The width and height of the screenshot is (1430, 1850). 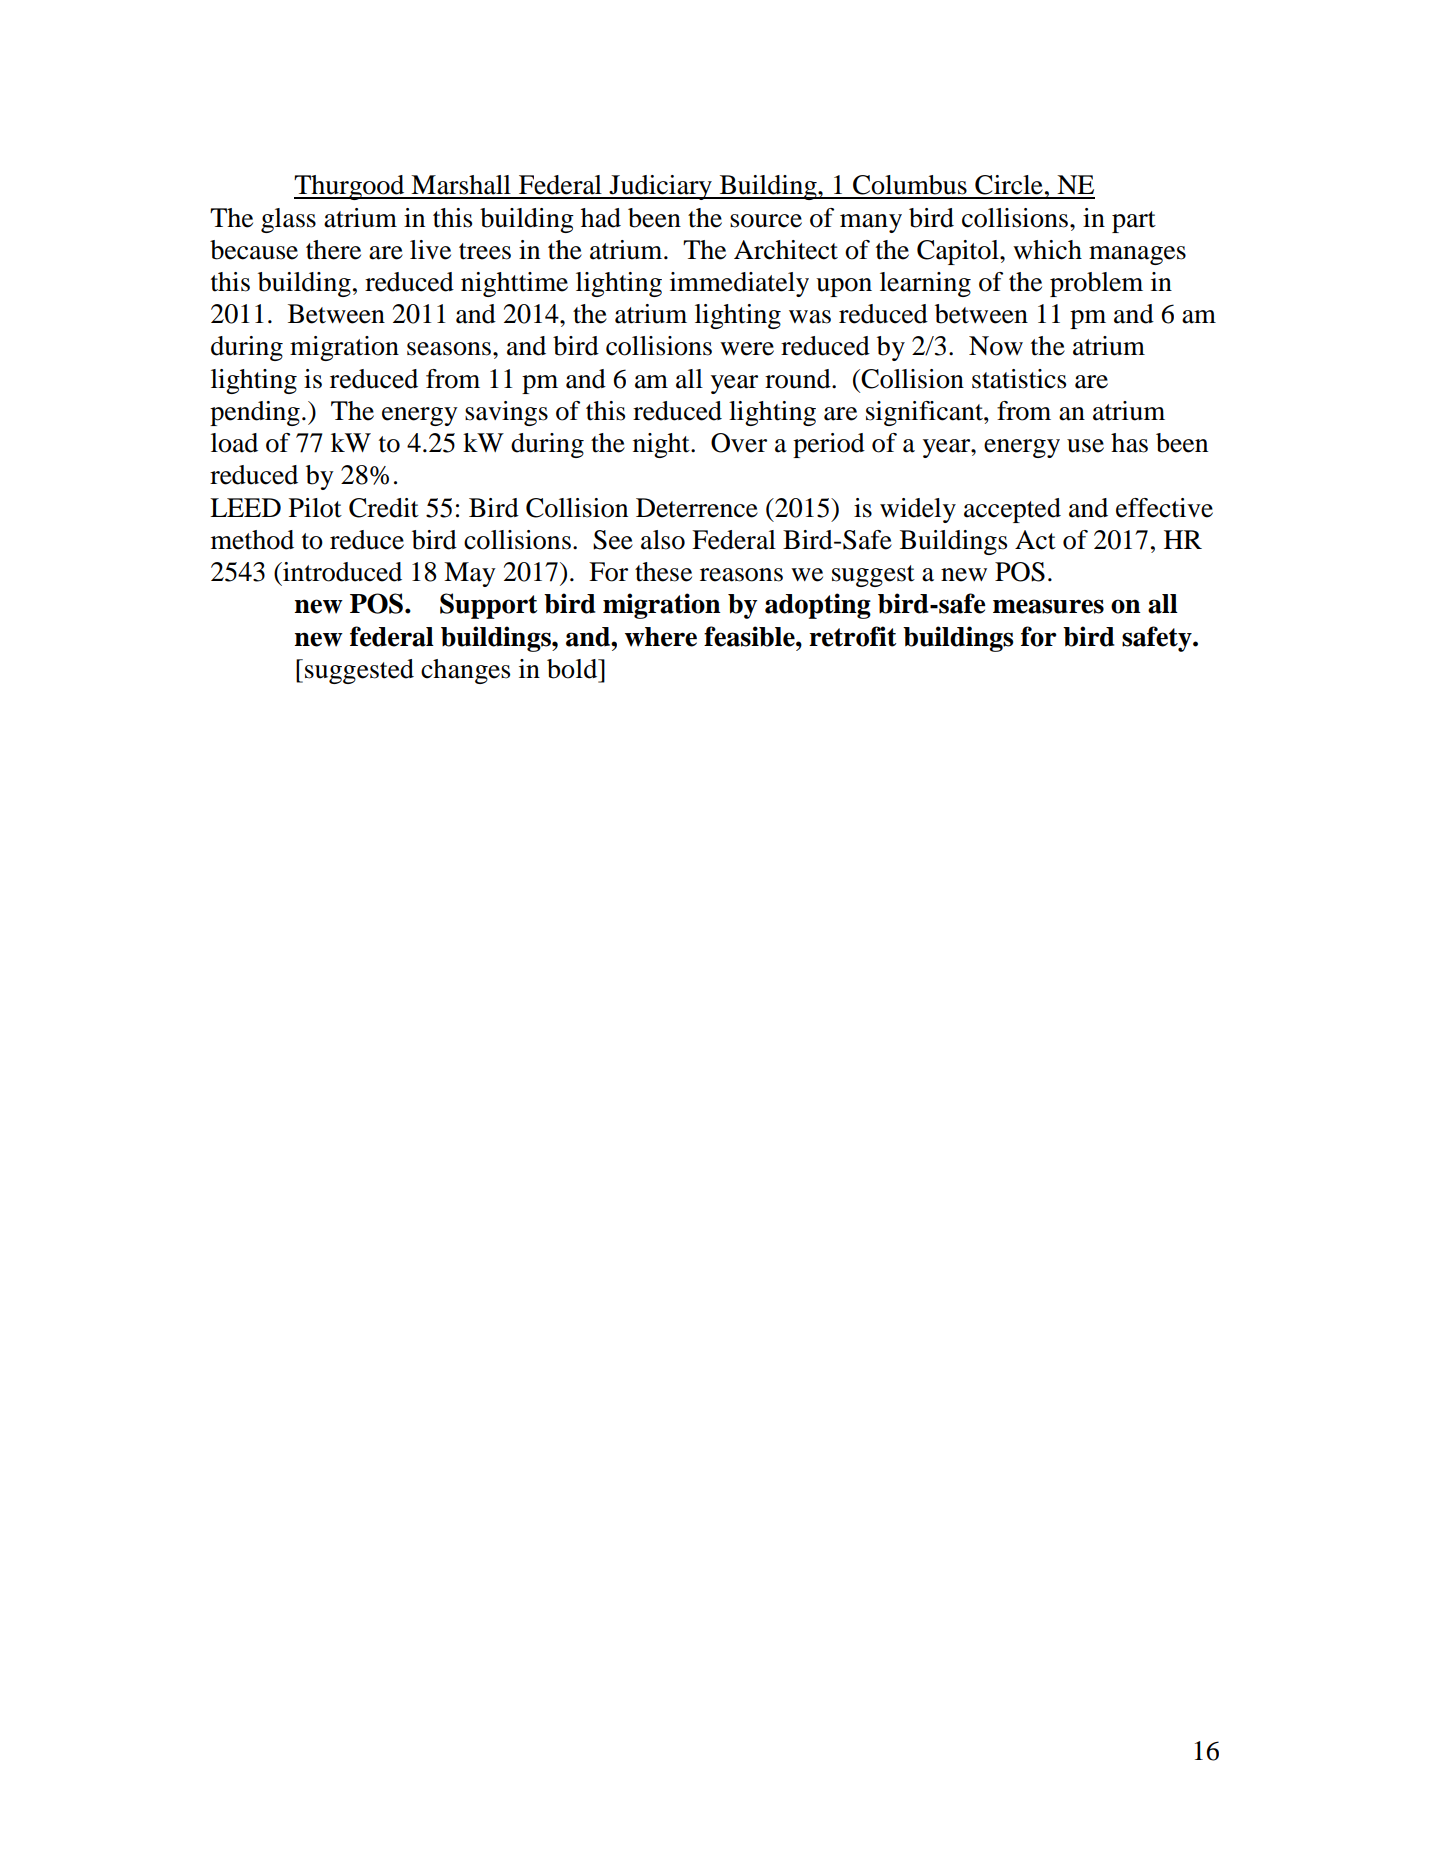 What do you see at coordinates (660, 187) in the screenshot?
I see `Judiciary` at bounding box center [660, 187].
